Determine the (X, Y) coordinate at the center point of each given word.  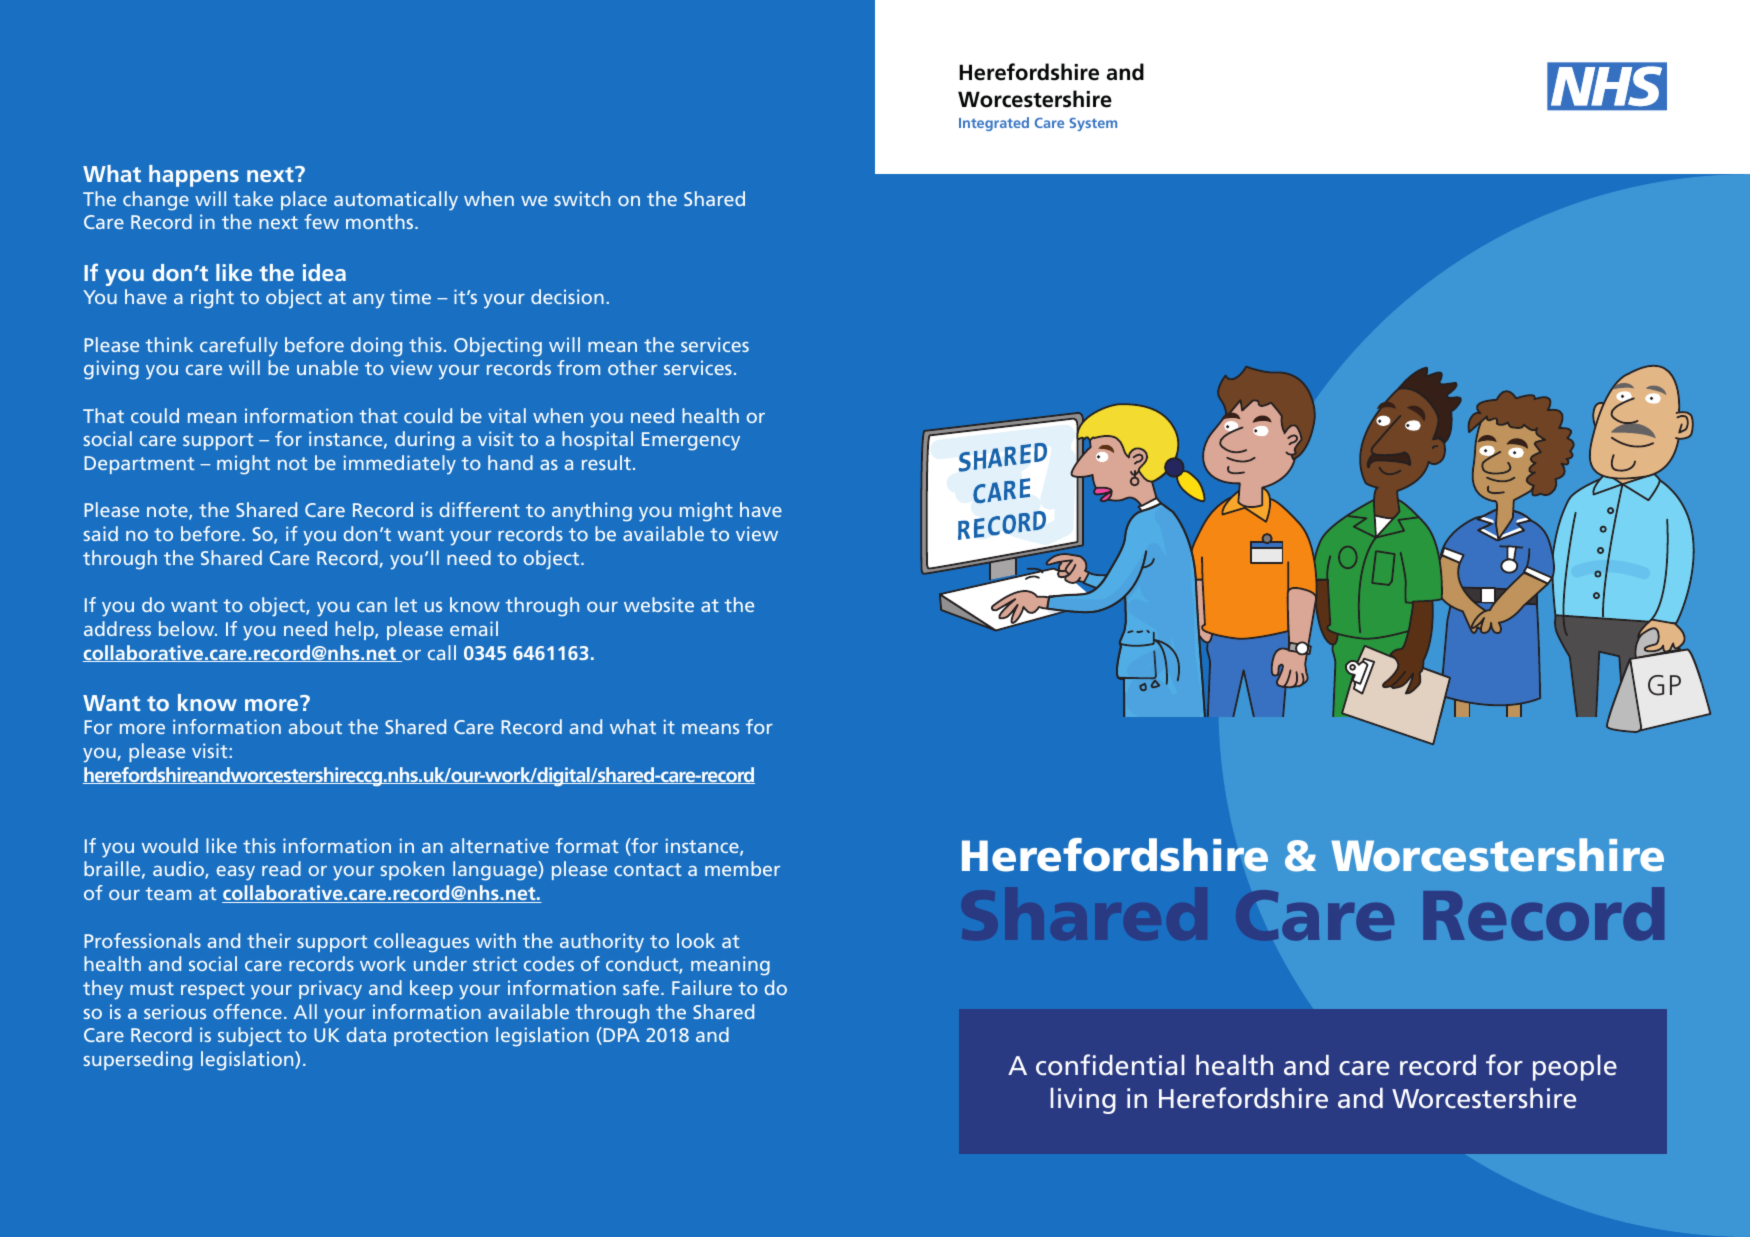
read (281, 868)
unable (327, 367)
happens (194, 176)
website (659, 604)
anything (592, 512)
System (1093, 124)
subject (250, 1037)
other (632, 367)
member (742, 868)
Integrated (994, 124)
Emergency (691, 441)
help (355, 630)
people (1575, 1068)
